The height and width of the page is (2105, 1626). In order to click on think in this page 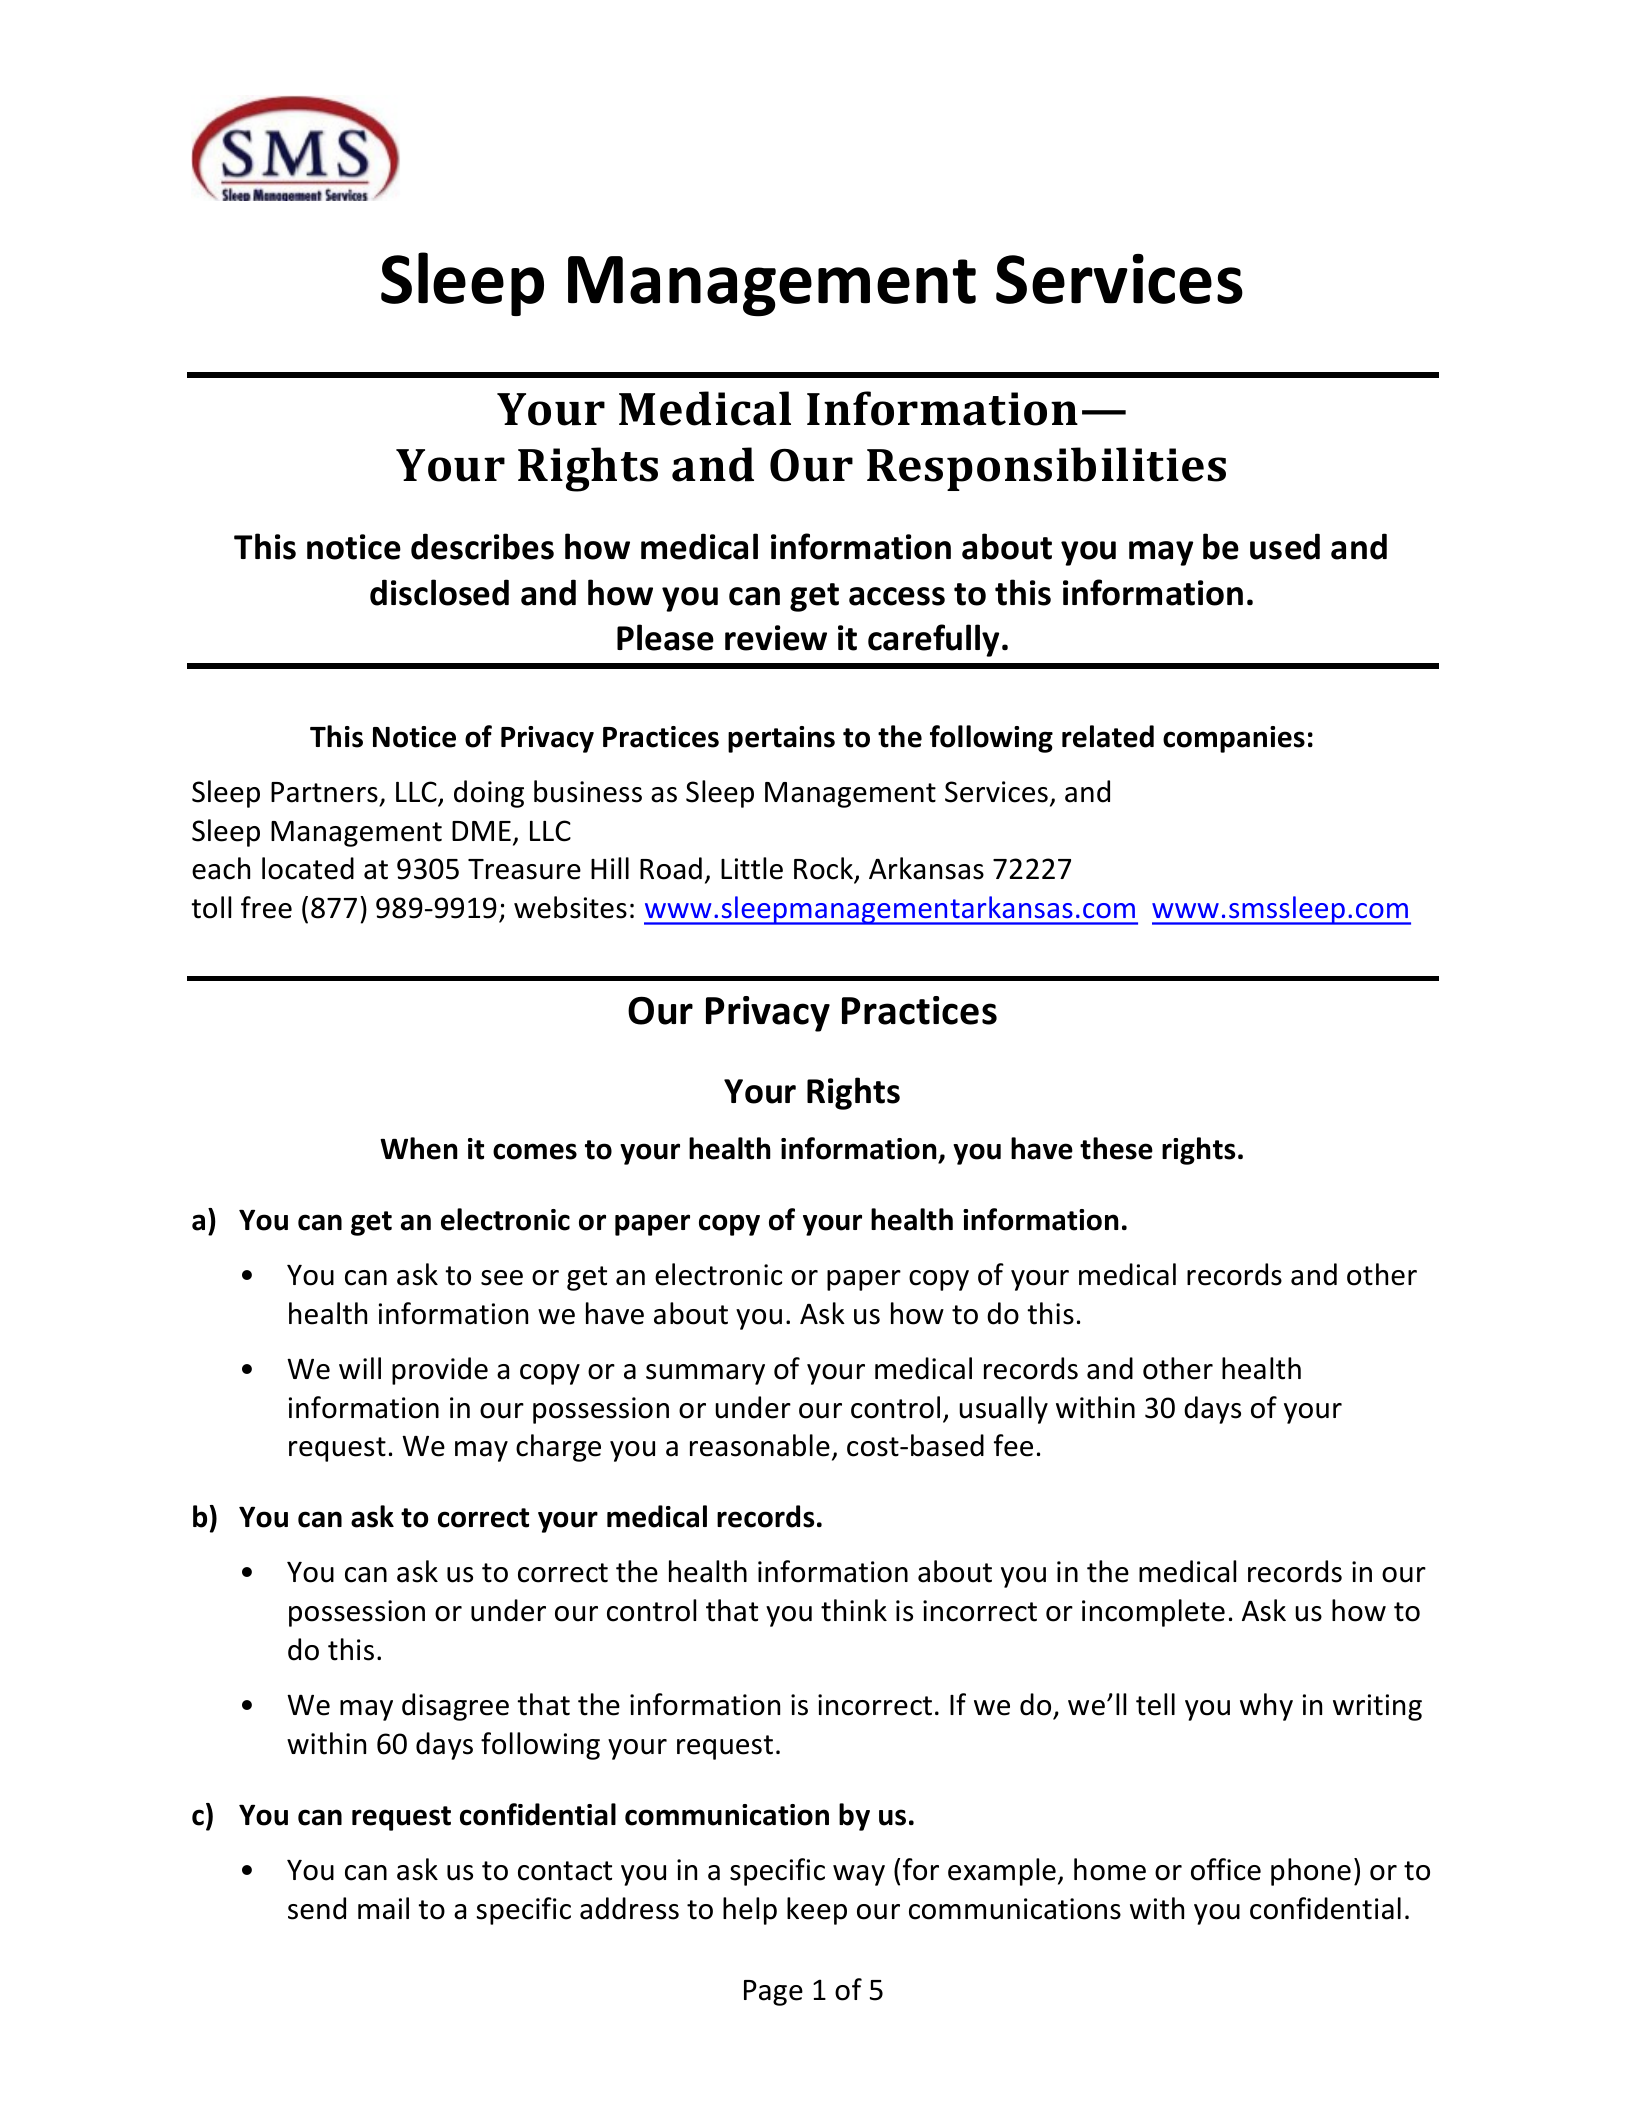, I will do `click(854, 1610)`.
